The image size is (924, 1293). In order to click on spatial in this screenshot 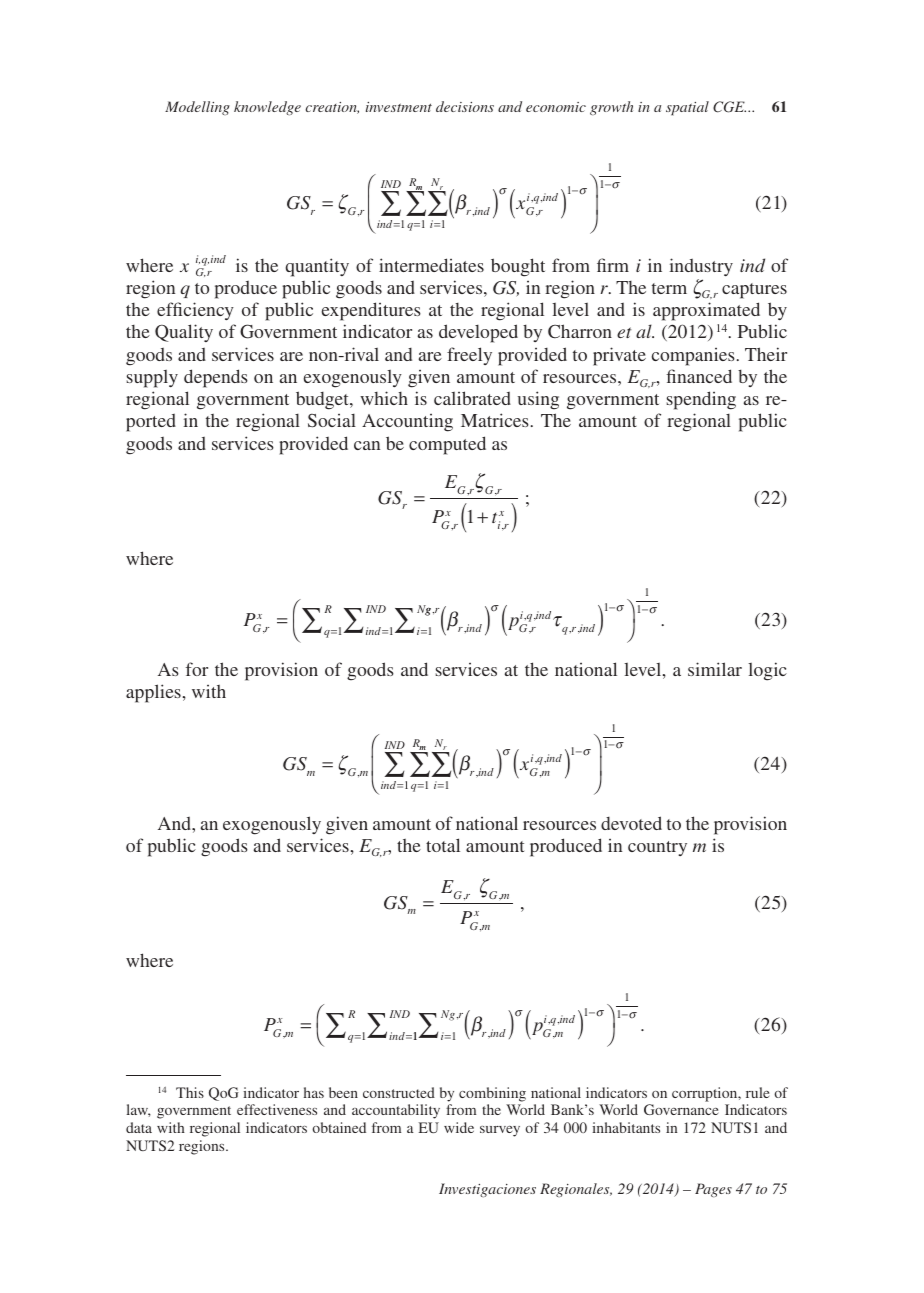, I will do `click(687, 108)`.
